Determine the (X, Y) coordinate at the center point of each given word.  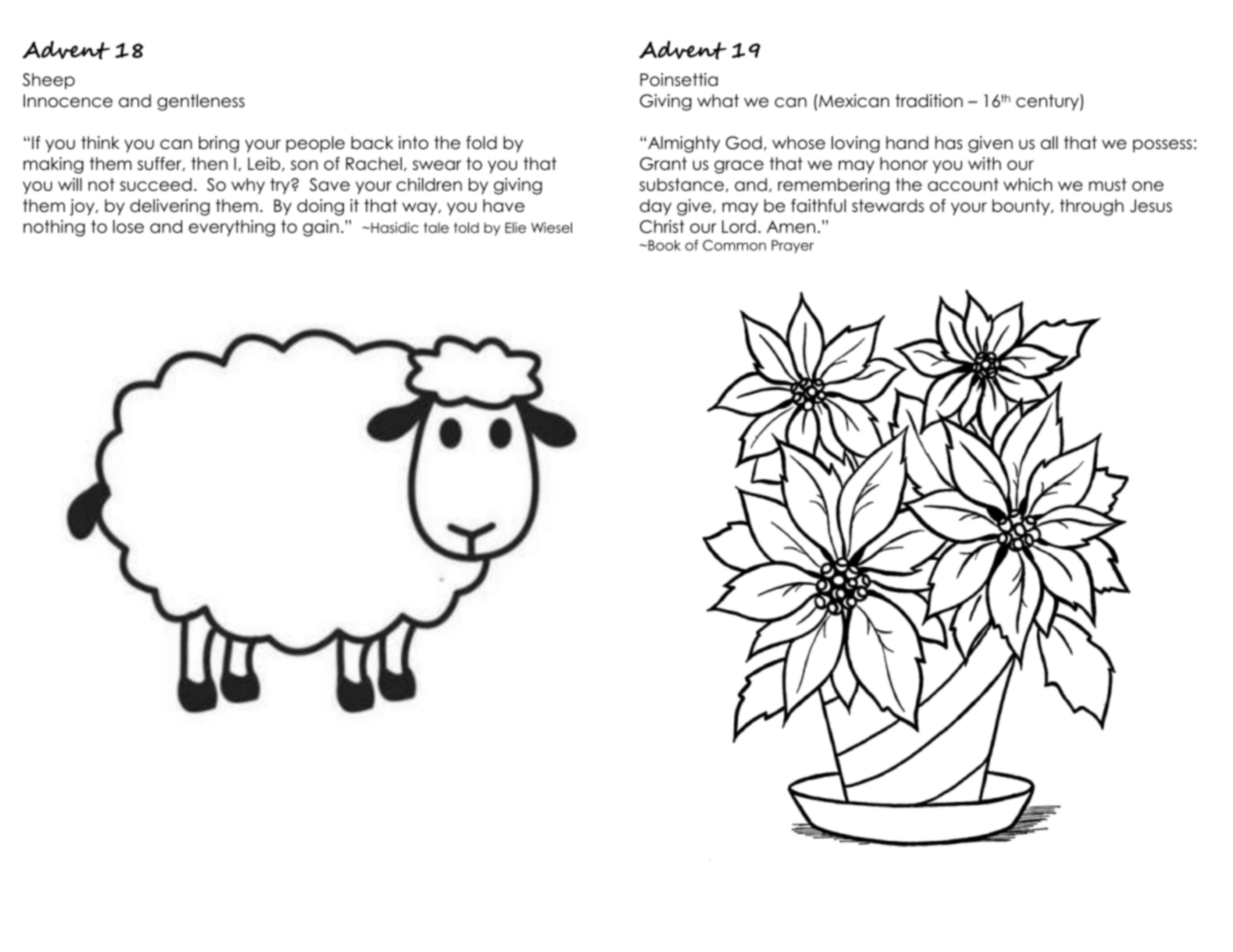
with (984, 163)
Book (663, 245)
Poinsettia (679, 79)
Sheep (49, 81)
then (209, 163)
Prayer (793, 246)
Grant (663, 164)
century (1048, 102)
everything (232, 228)
